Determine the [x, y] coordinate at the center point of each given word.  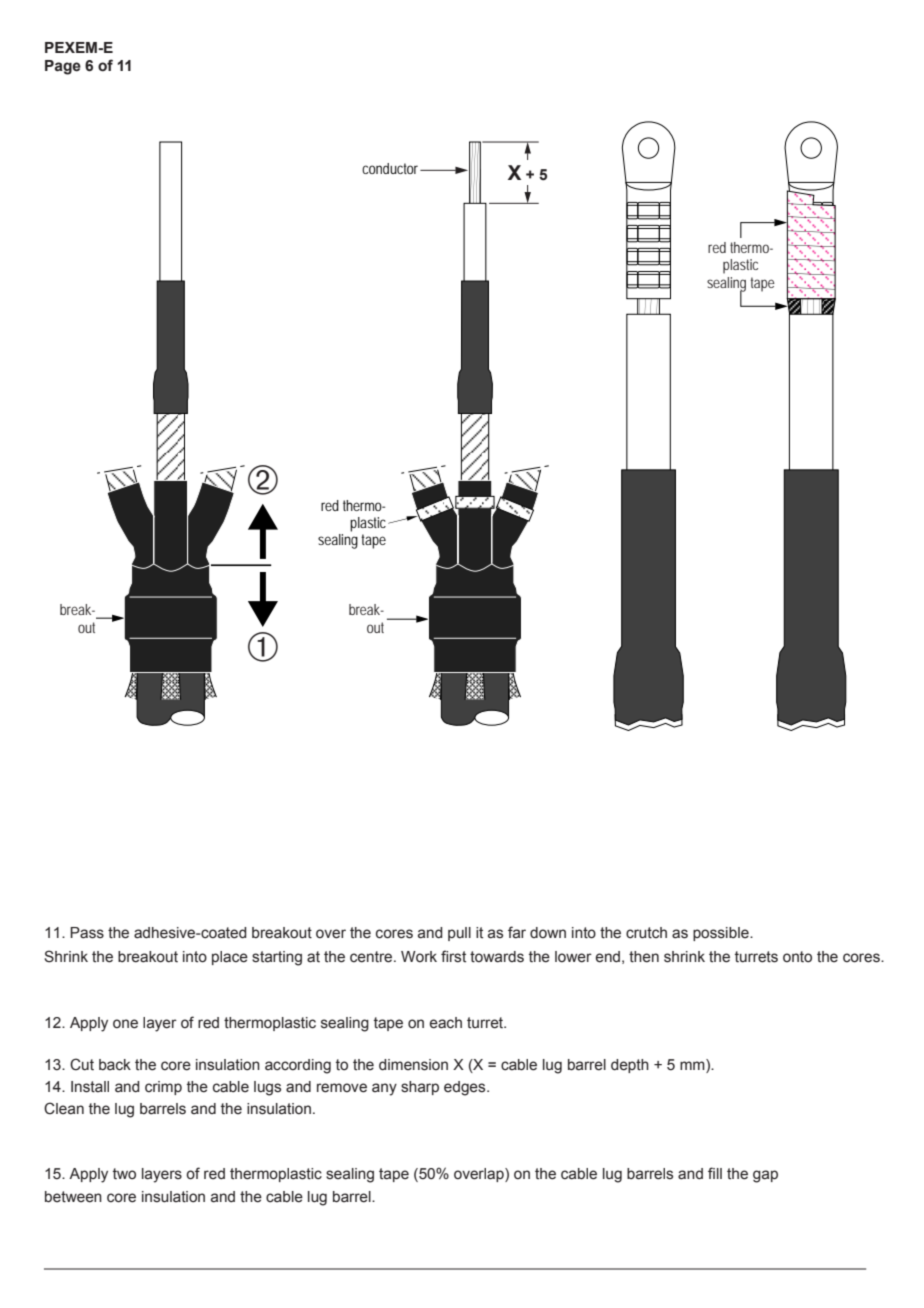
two [124, 1174]
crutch [646, 933]
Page [63, 67]
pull [459, 934]
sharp [420, 1088]
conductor [392, 168]
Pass [87, 933]
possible [722, 934]
